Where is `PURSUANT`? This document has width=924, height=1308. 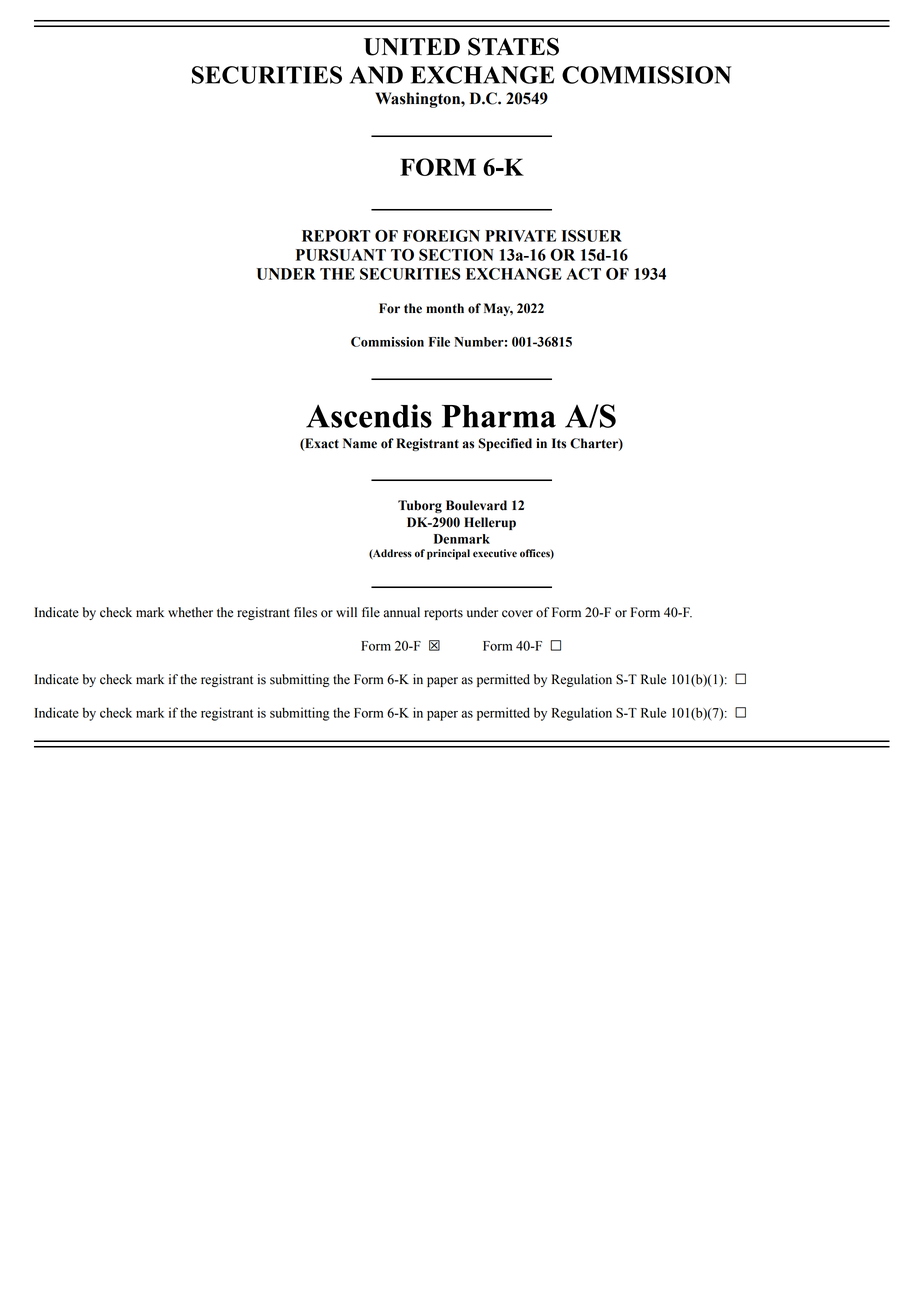 PURSUANT is located at coordinates (341, 255).
